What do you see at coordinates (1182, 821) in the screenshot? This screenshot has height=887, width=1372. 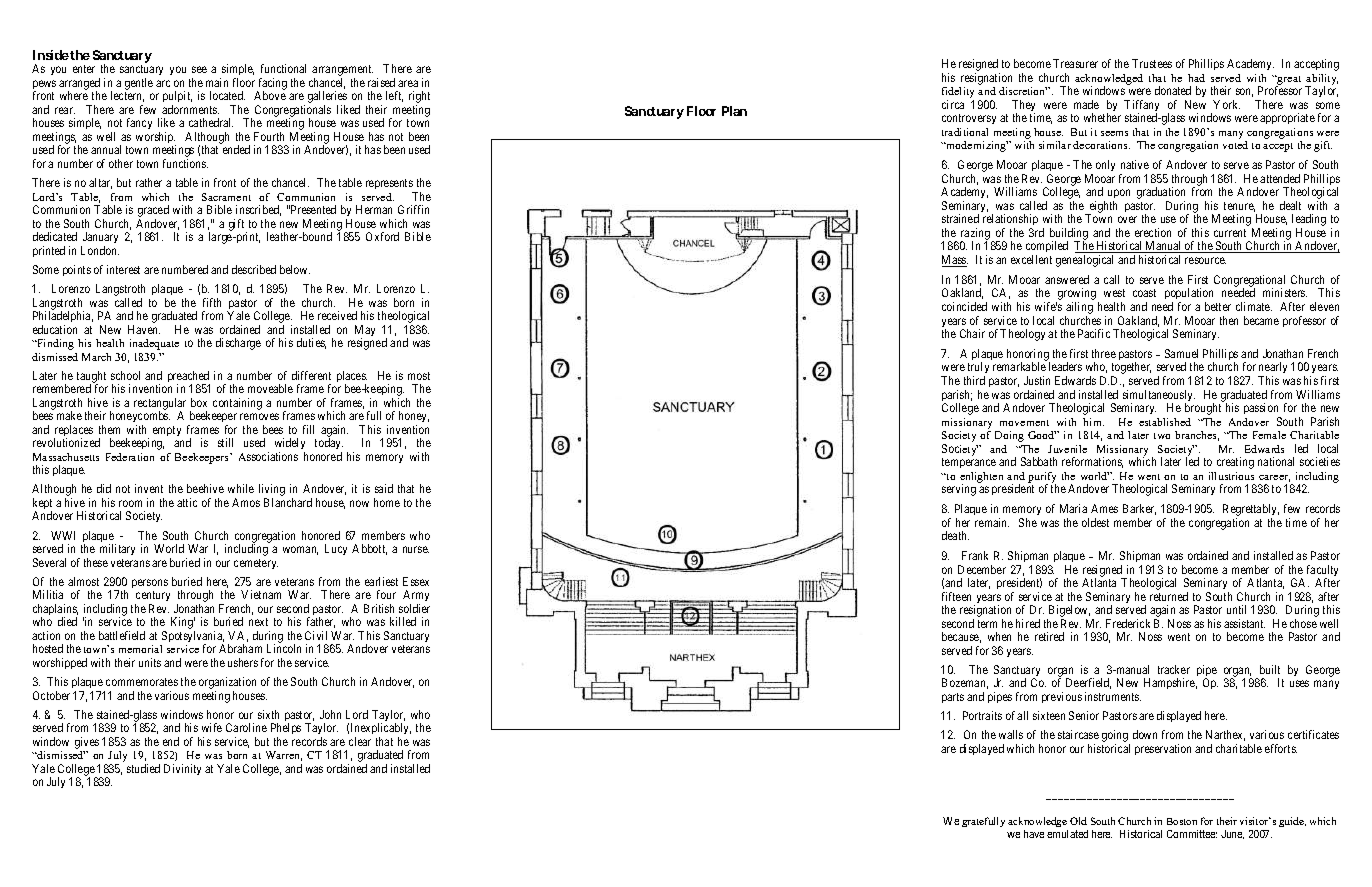 I see `Boston` at bounding box center [1182, 821].
